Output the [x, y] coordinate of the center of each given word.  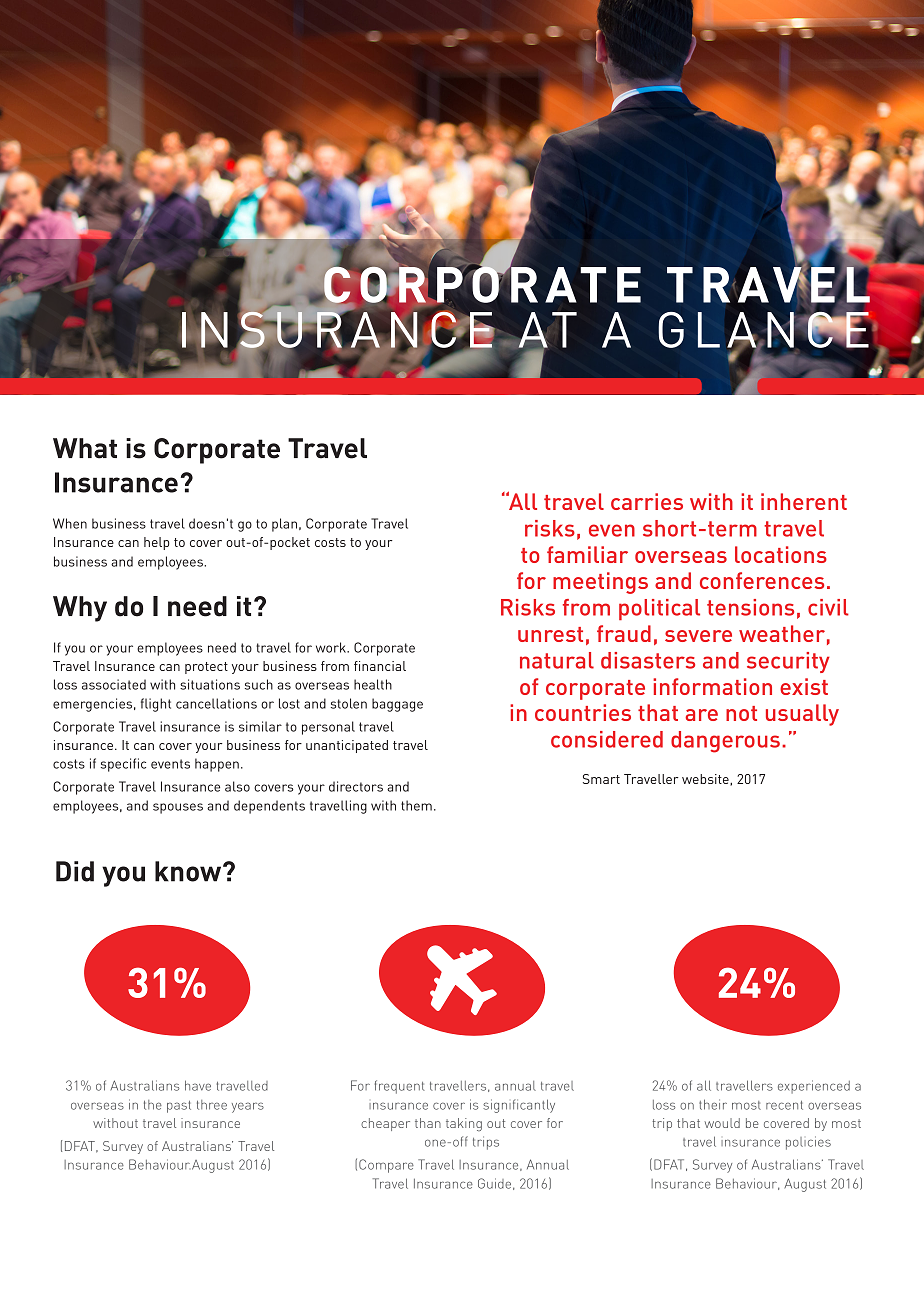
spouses [178, 808]
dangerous [725, 742]
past [179, 1107]
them [416, 805]
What [85, 448]
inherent [804, 501]
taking [464, 1124]
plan [284, 525]
